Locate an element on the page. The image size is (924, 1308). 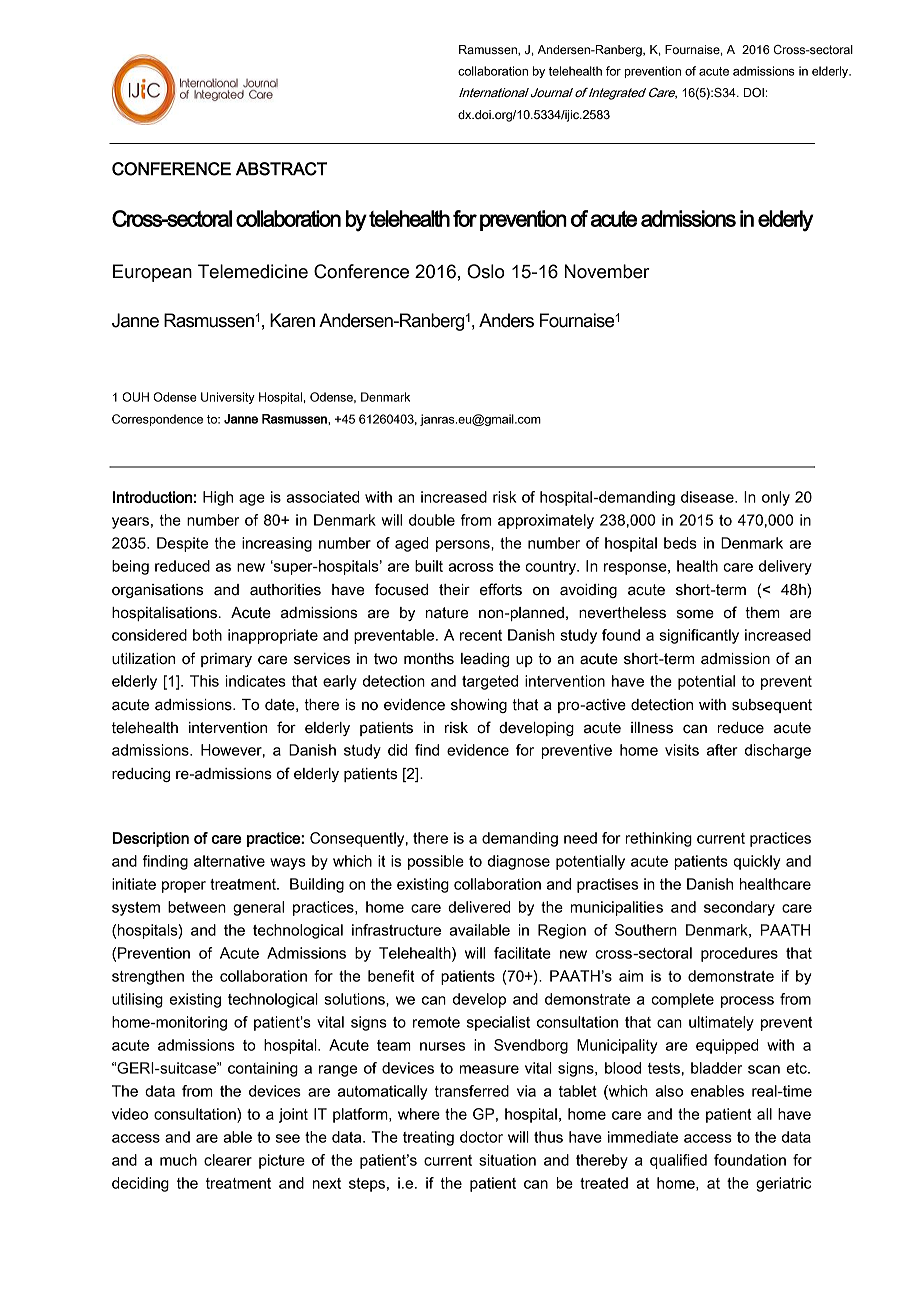
targeted is located at coordinates (490, 682).
